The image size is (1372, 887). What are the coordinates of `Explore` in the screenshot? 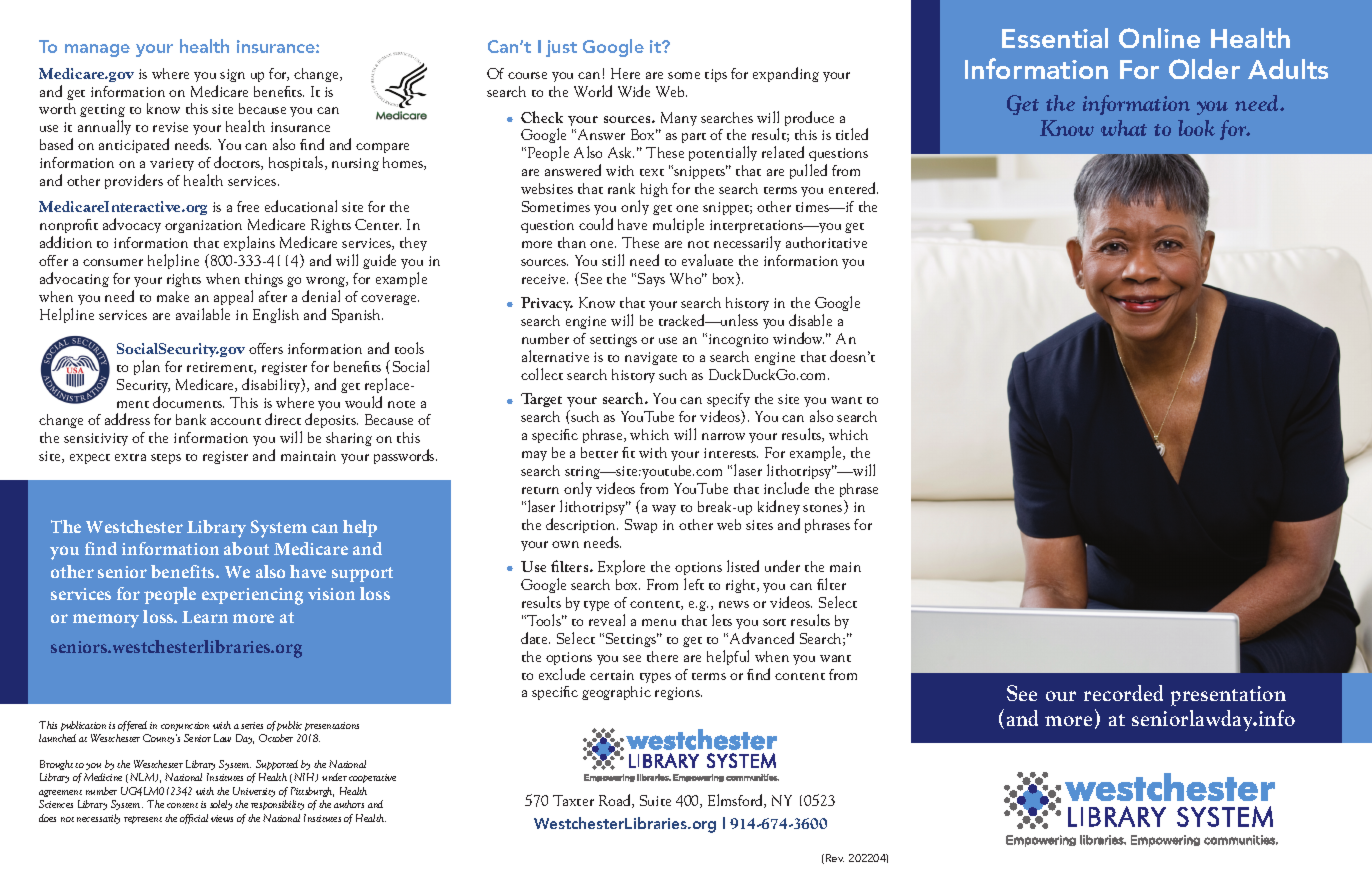 It's located at (621, 567).
